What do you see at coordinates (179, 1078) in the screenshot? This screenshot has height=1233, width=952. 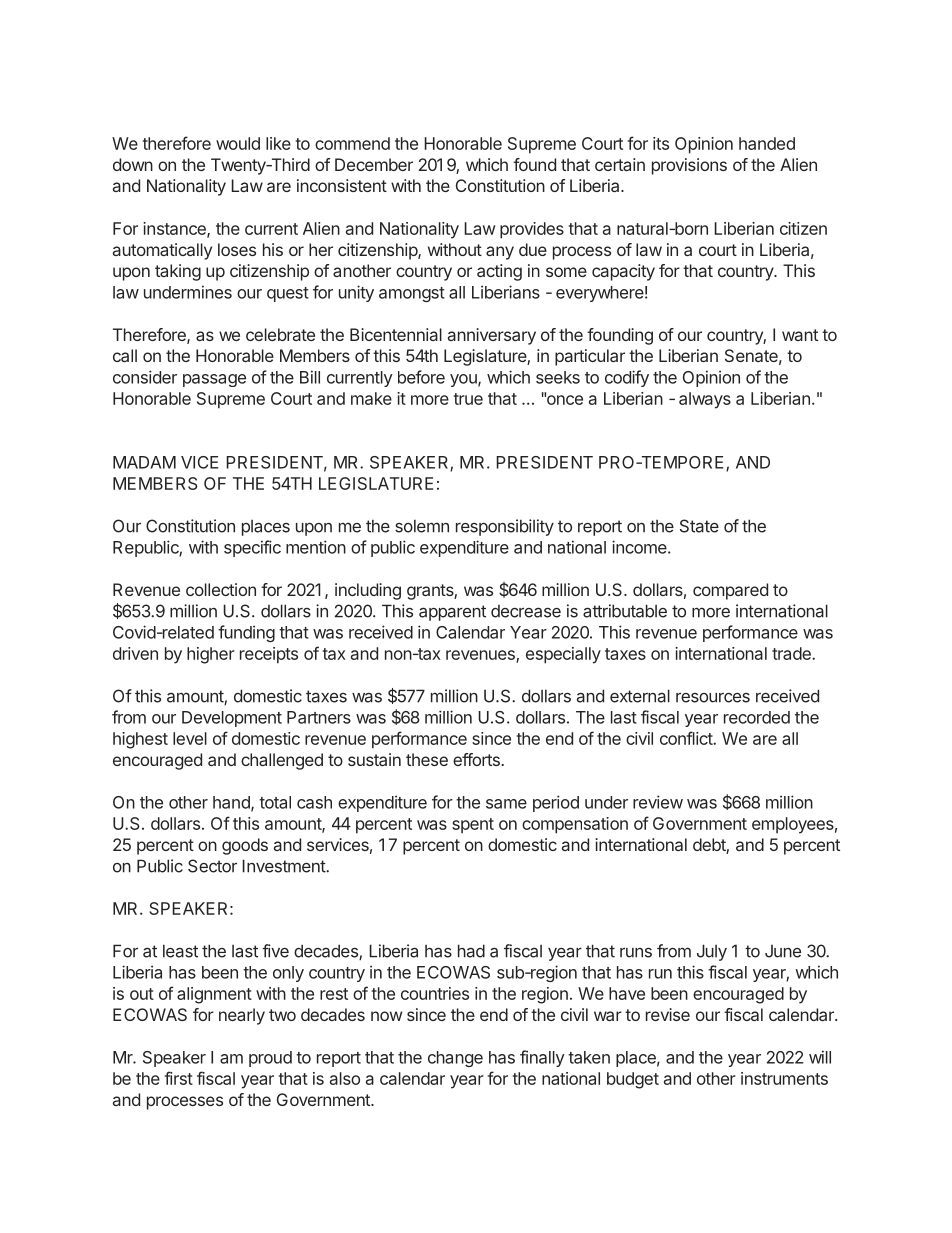 I see `first` at bounding box center [179, 1078].
